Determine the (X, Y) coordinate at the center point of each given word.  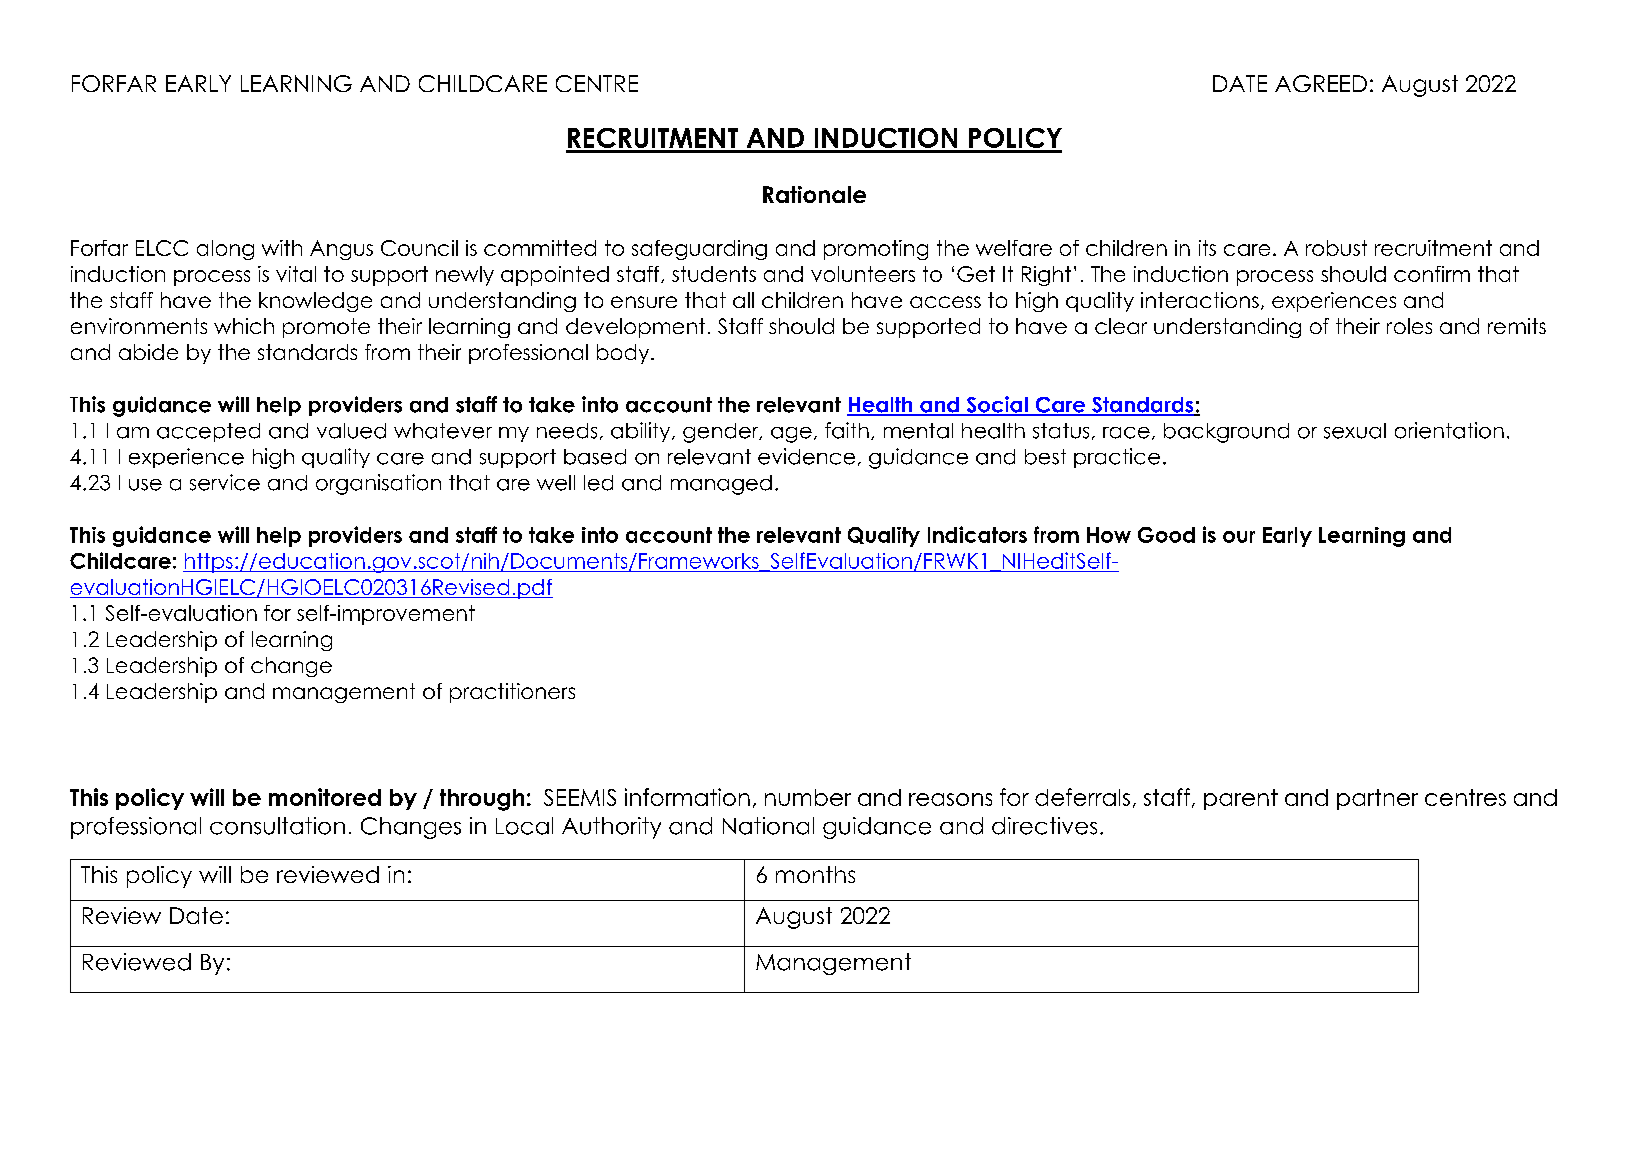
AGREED (1321, 83)
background (1226, 433)
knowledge (315, 302)
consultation (277, 826)
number (808, 797)
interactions (1200, 300)
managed (721, 485)
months (815, 874)
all (743, 300)
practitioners (512, 693)
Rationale (814, 194)
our (1239, 537)
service (225, 482)
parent (1241, 799)
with (282, 248)
